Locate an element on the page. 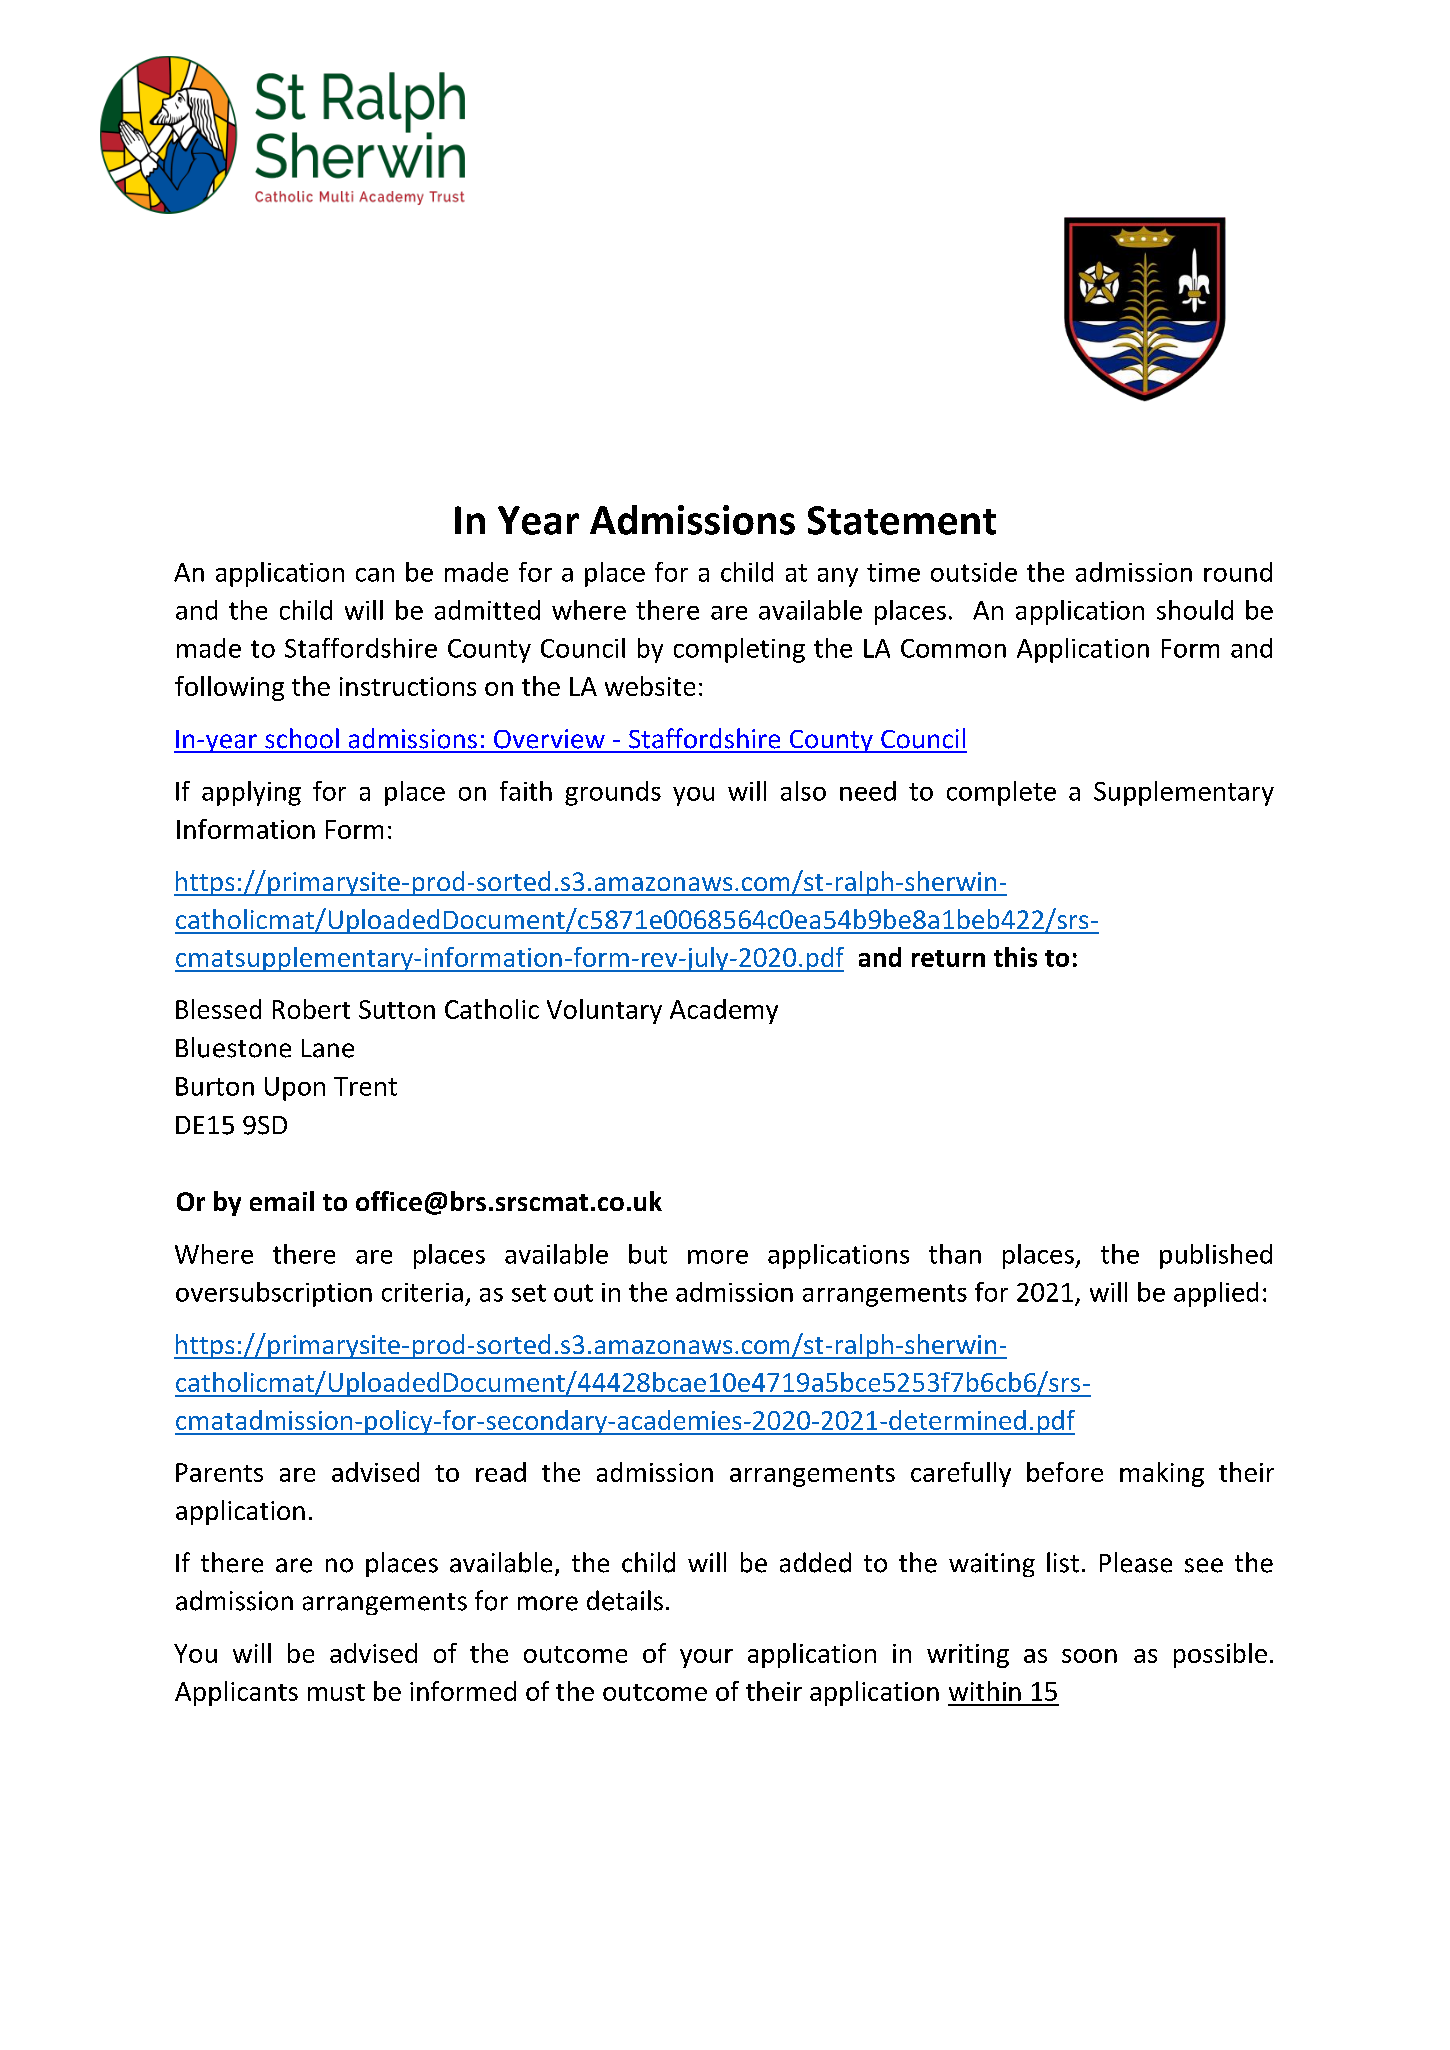 The height and width of the image is (2050, 1450). but is located at coordinates (648, 1254).
